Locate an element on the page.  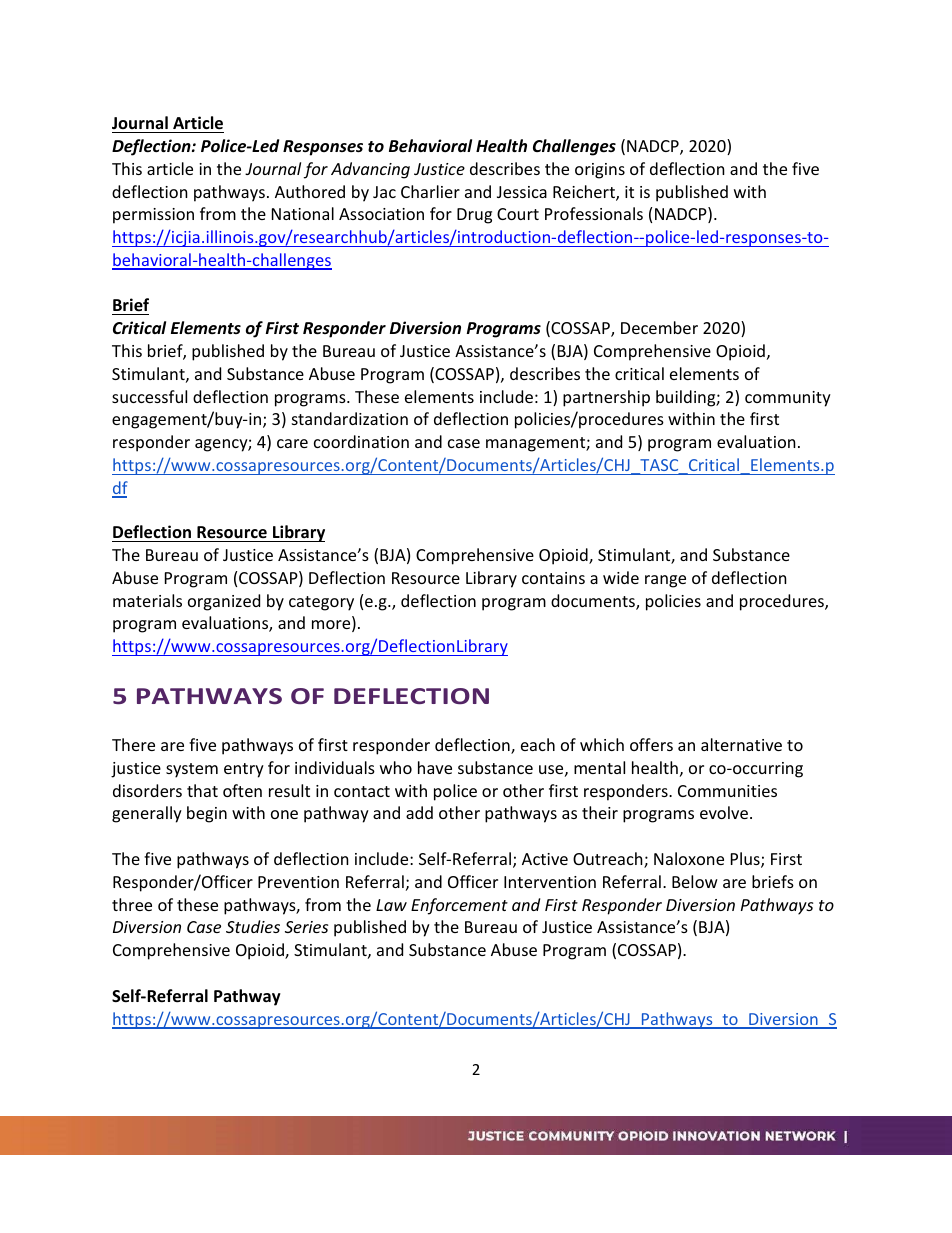
Studies is located at coordinates (253, 926).
